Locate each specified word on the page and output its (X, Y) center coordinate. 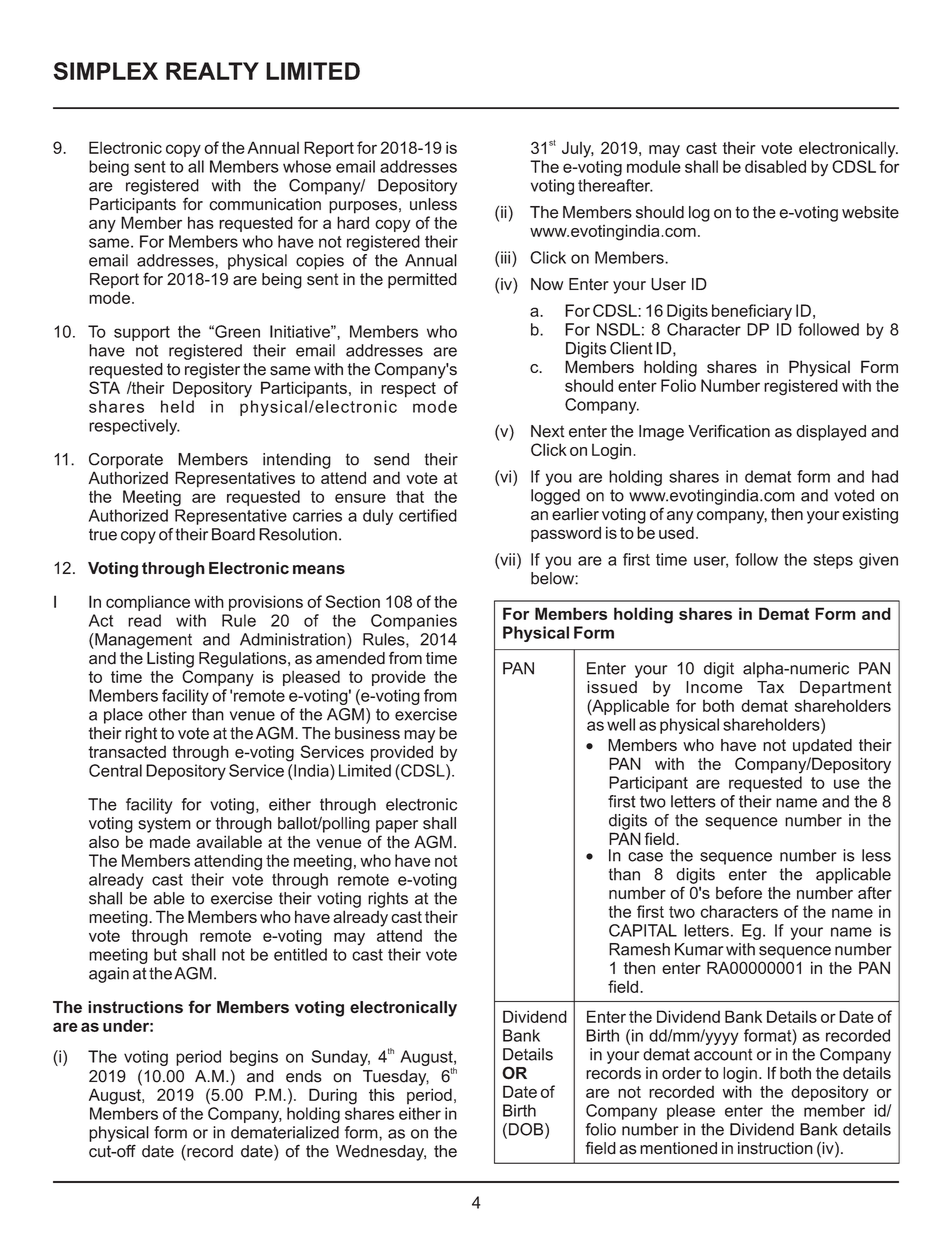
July (578, 149)
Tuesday (396, 1078)
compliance (148, 603)
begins (254, 1058)
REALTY (212, 71)
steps (833, 561)
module (654, 166)
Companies (414, 622)
